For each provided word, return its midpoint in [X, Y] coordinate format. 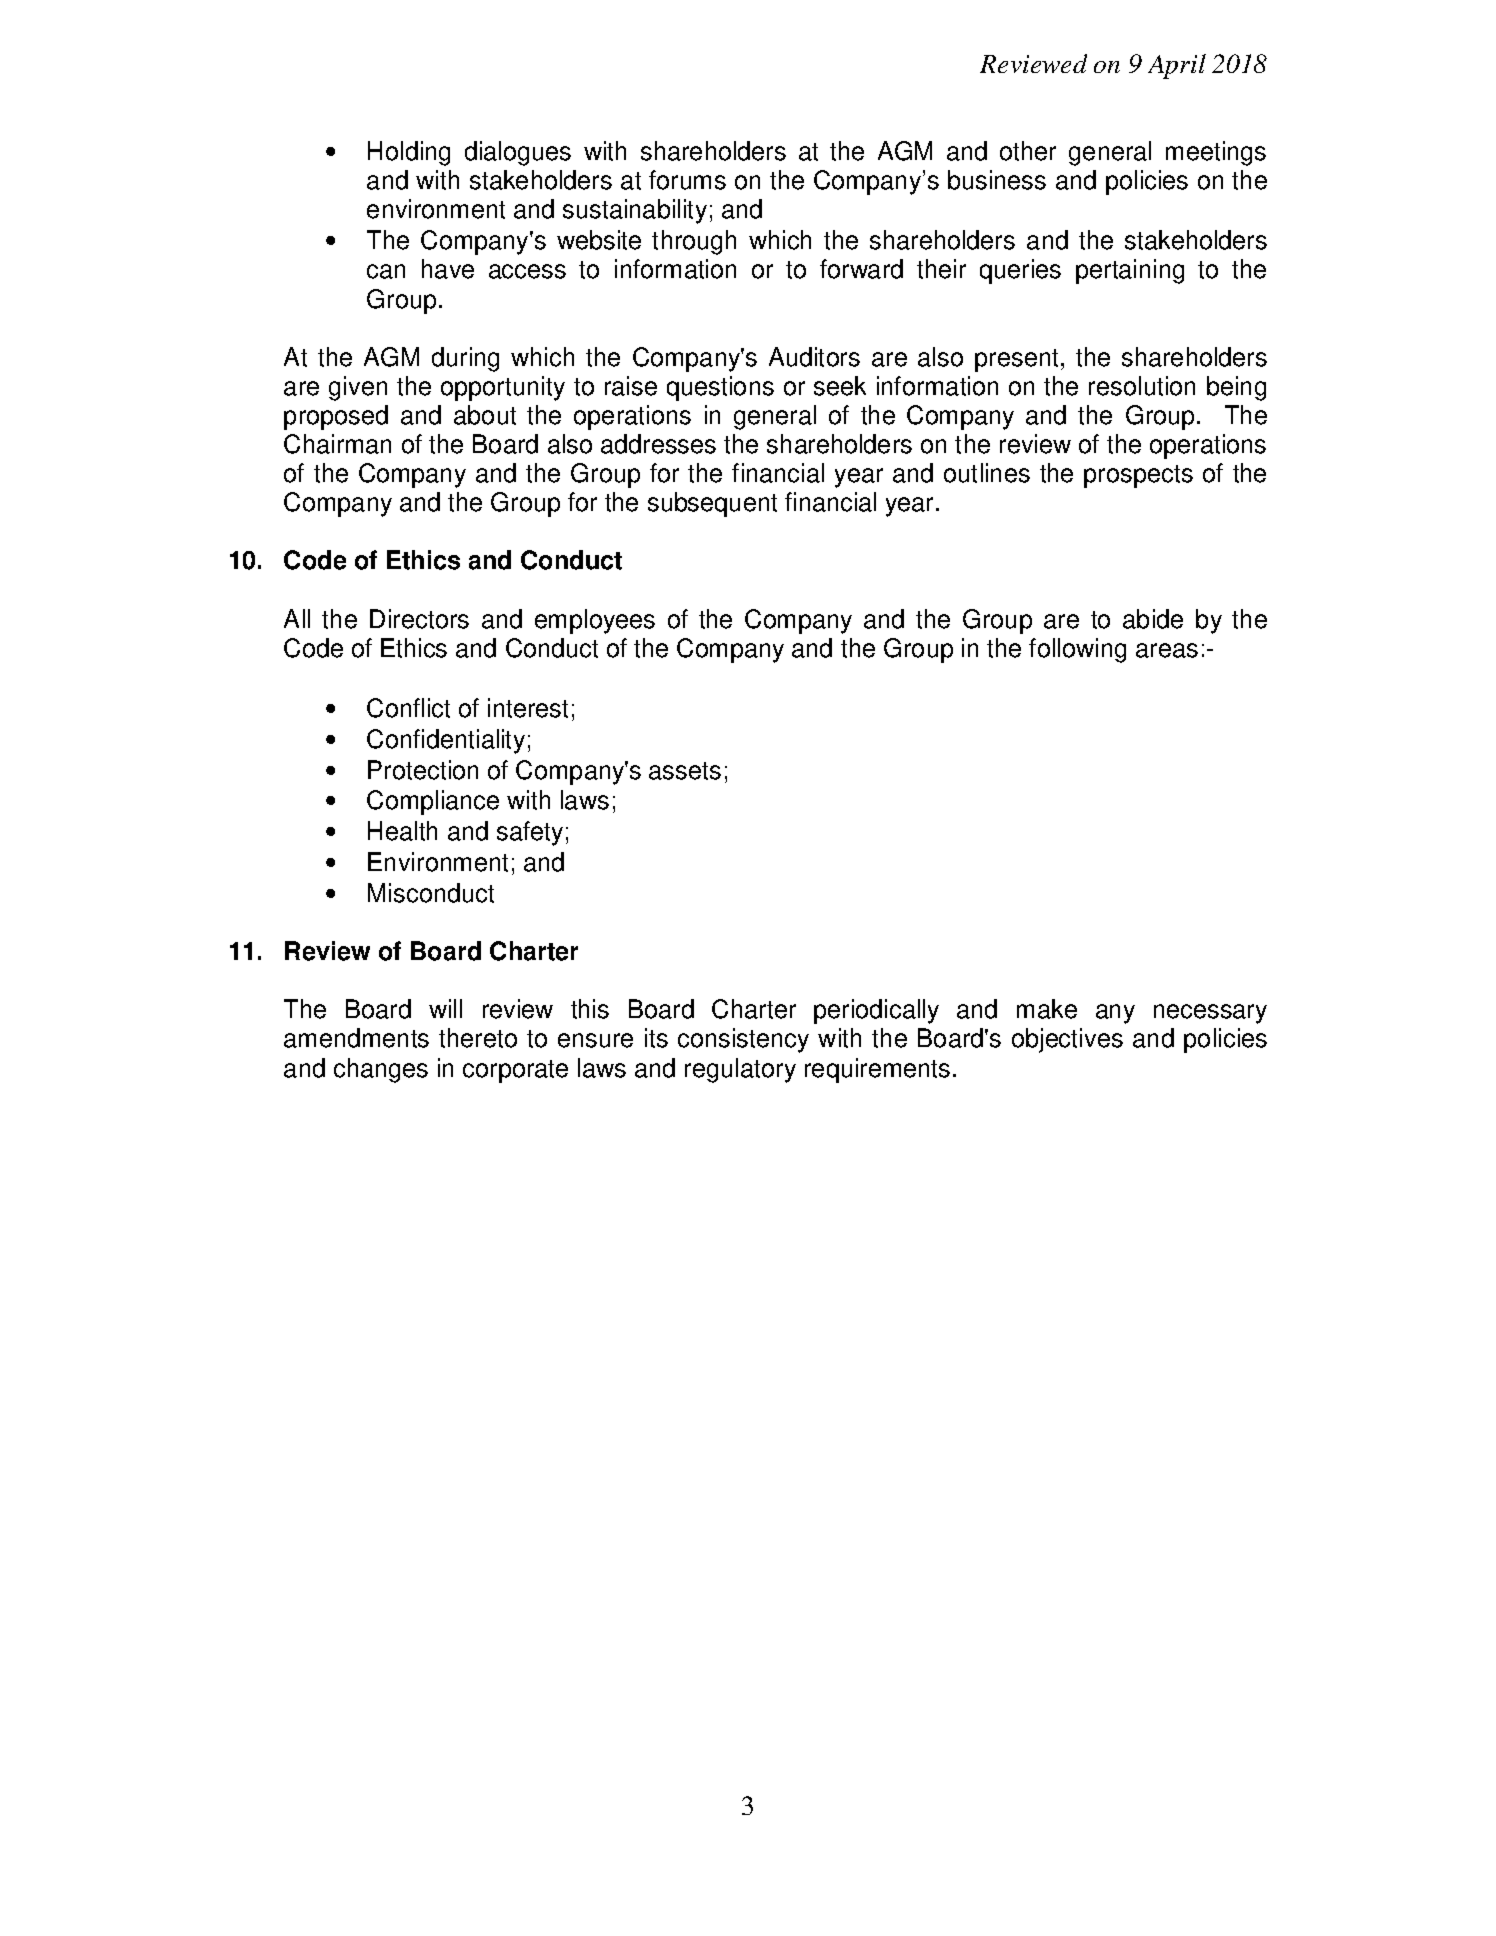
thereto [478, 1038]
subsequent [712, 504]
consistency [743, 1040]
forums [687, 180]
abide [1153, 619]
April [1177, 66]
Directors [419, 619]
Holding [409, 153]
